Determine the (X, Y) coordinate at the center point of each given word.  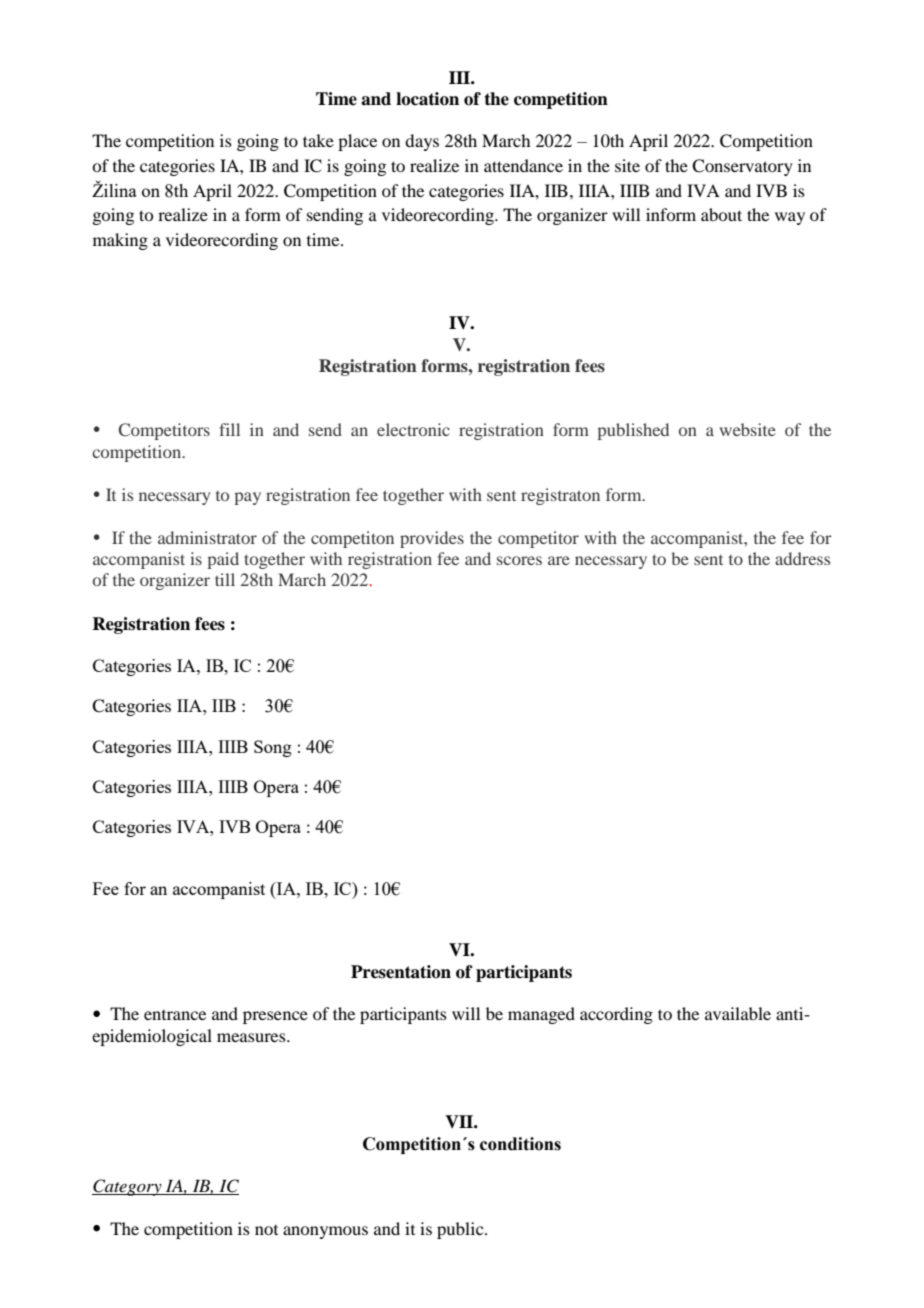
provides (432, 539)
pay (248, 498)
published (633, 431)
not (266, 1230)
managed (541, 1015)
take (318, 140)
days (422, 142)
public (461, 1230)
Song (273, 748)
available (738, 1013)
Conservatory (742, 167)
